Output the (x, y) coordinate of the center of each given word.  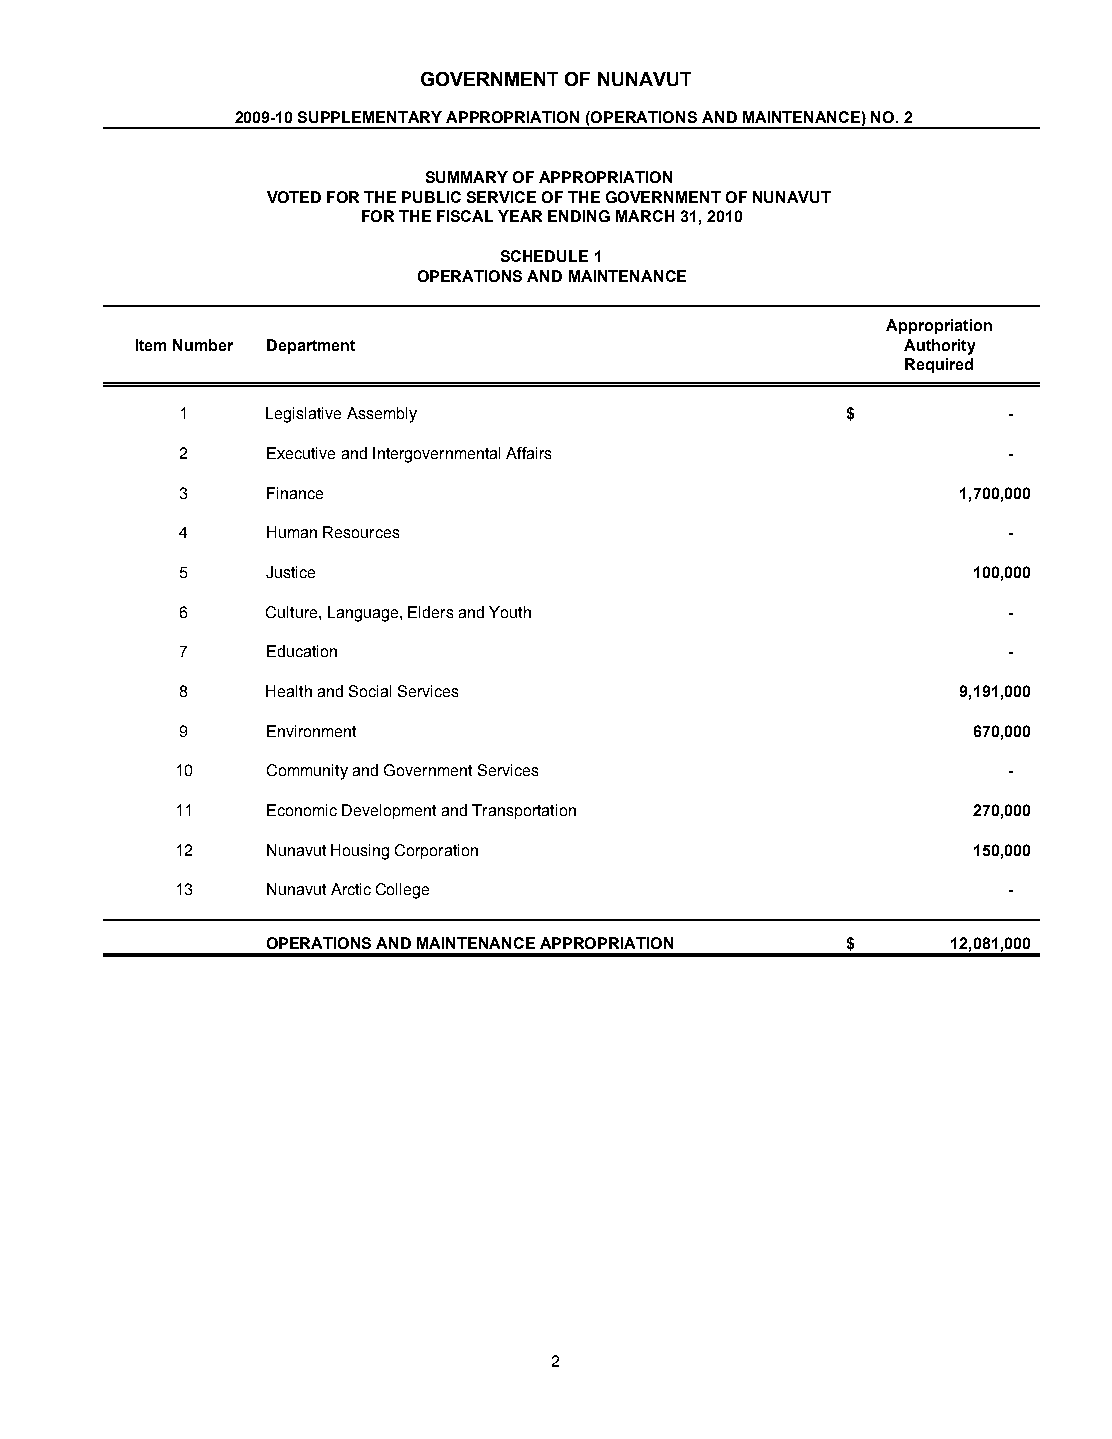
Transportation (524, 811)
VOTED (294, 197)
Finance (295, 493)
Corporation (436, 851)
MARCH (645, 216)
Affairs (528, 453)
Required (939, 365)
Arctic (351, 889)
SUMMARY (467, 177)
